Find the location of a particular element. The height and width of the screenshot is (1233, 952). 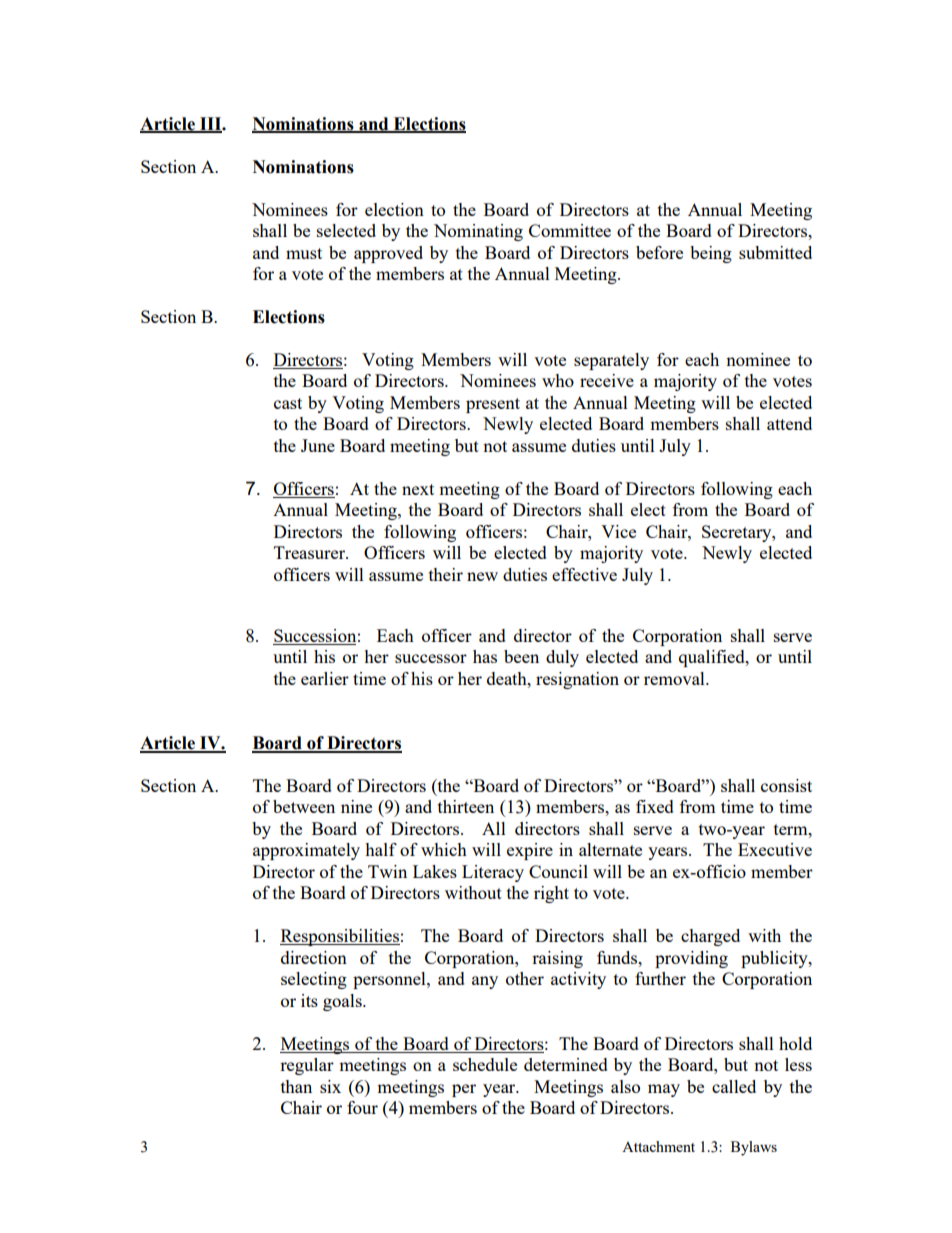

schedule is located at coordinates (485, 1064).
